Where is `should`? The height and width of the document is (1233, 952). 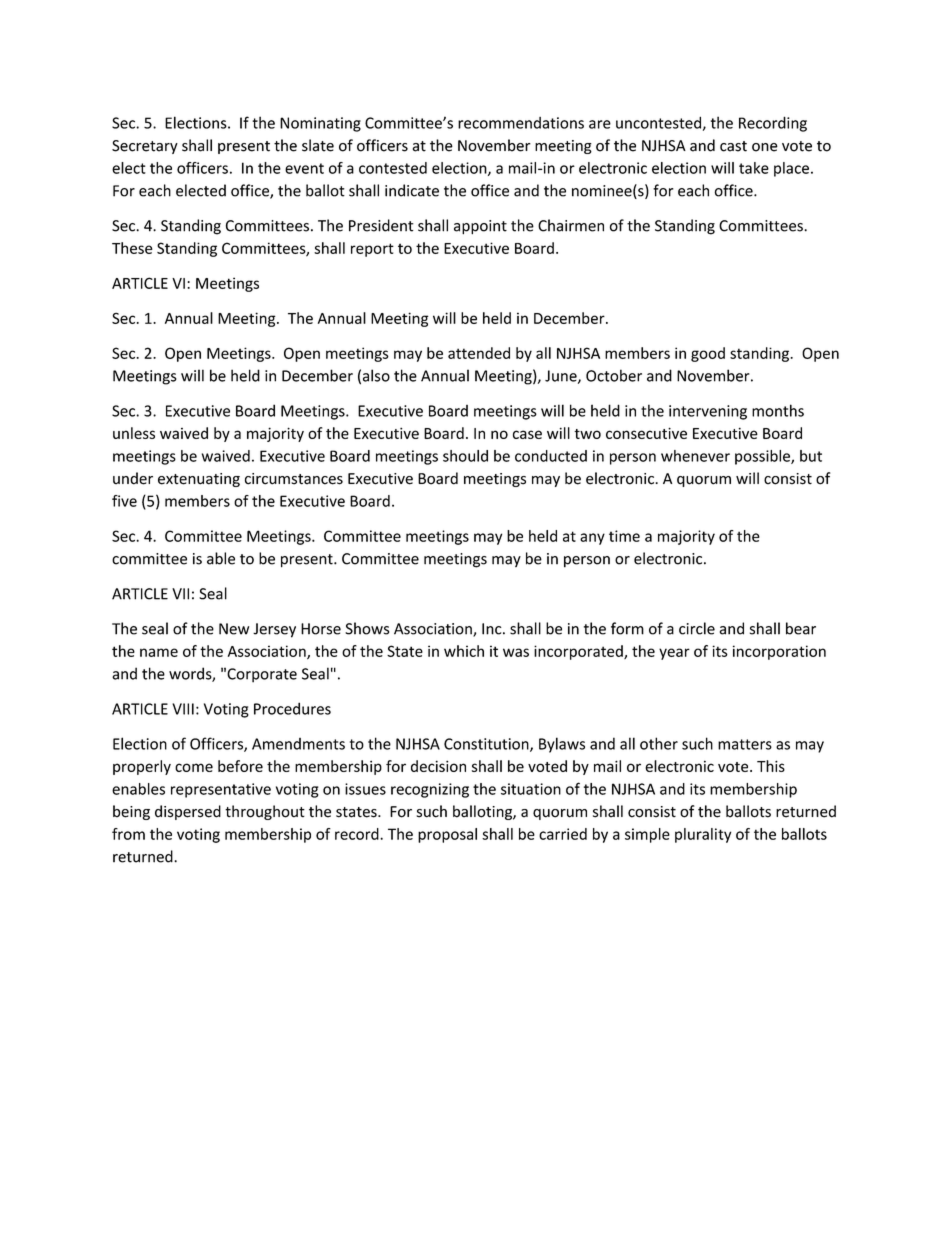
should is located at coordinates (465, 456).
